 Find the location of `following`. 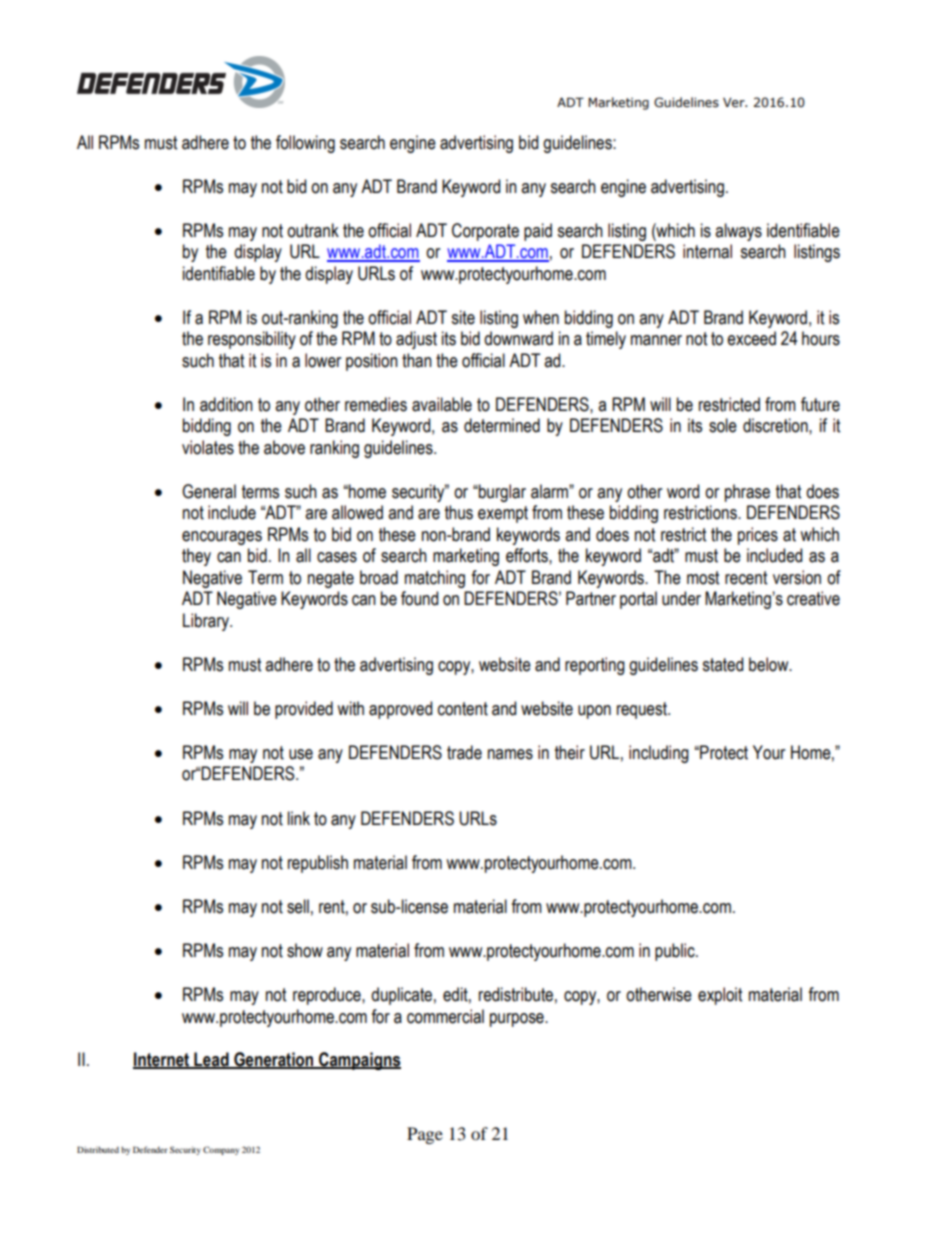

following is located at coordinates (305, 144).
